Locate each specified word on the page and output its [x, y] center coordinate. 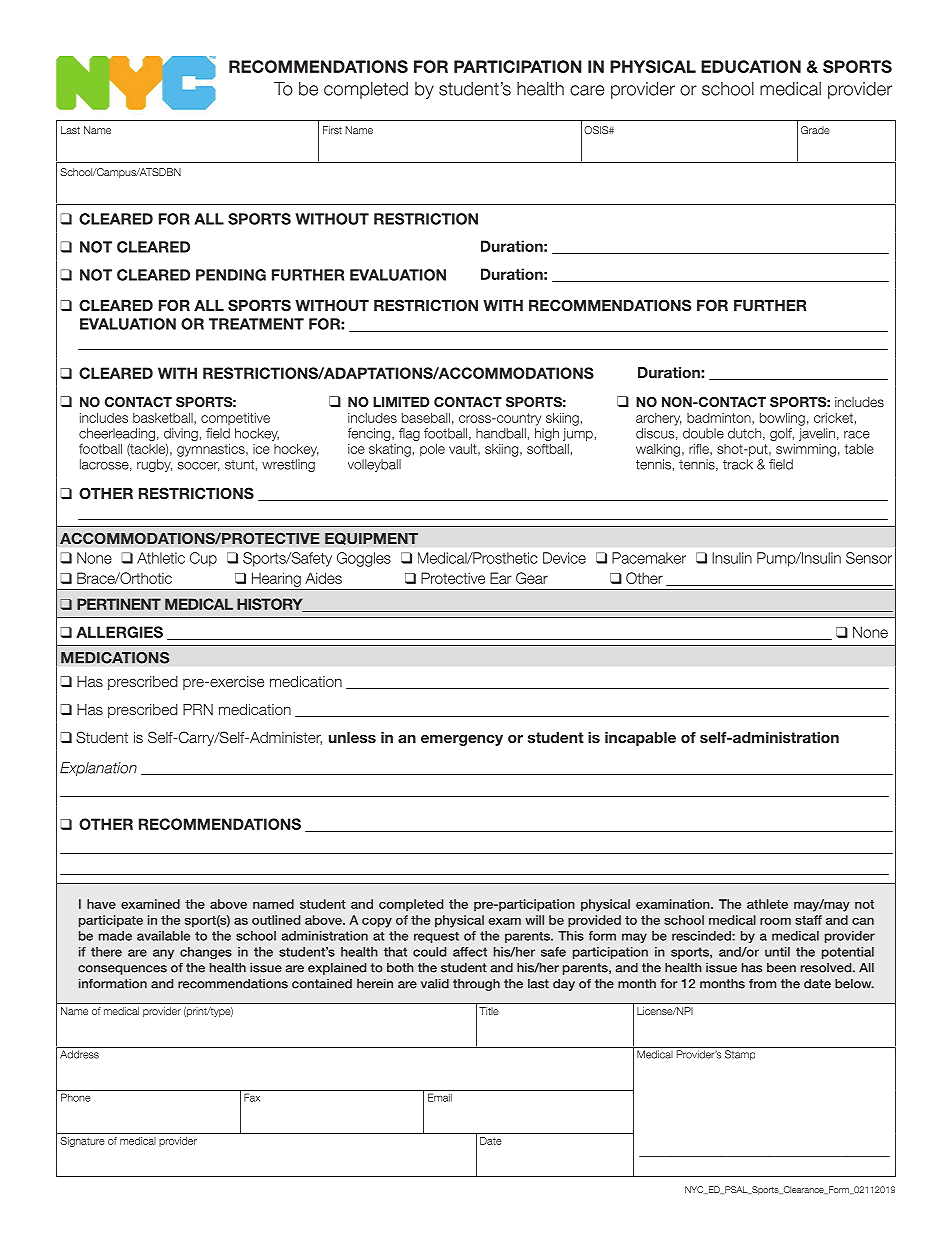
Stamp [740, 1055]
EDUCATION [751, 66]
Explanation [98, 769]
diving [181, 434]
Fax [252, 1097]
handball [501, 433]
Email [440, 1097]
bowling [782, 419]
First [332, 130]
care [587, 90]
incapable [640, 739]
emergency [462, 740]
